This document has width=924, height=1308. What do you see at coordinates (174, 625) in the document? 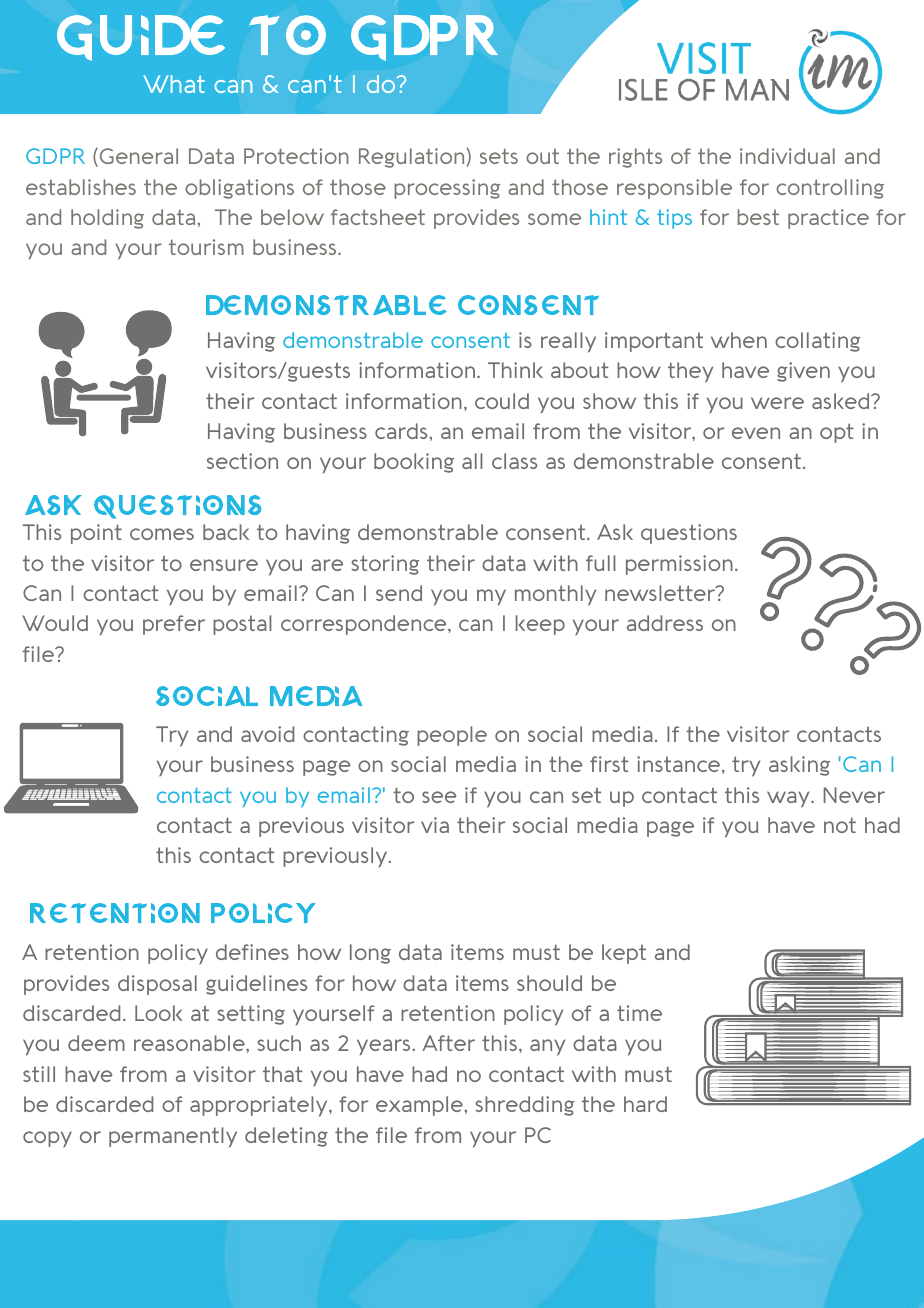
I see `prefer` at bounding box center [174, 625].
